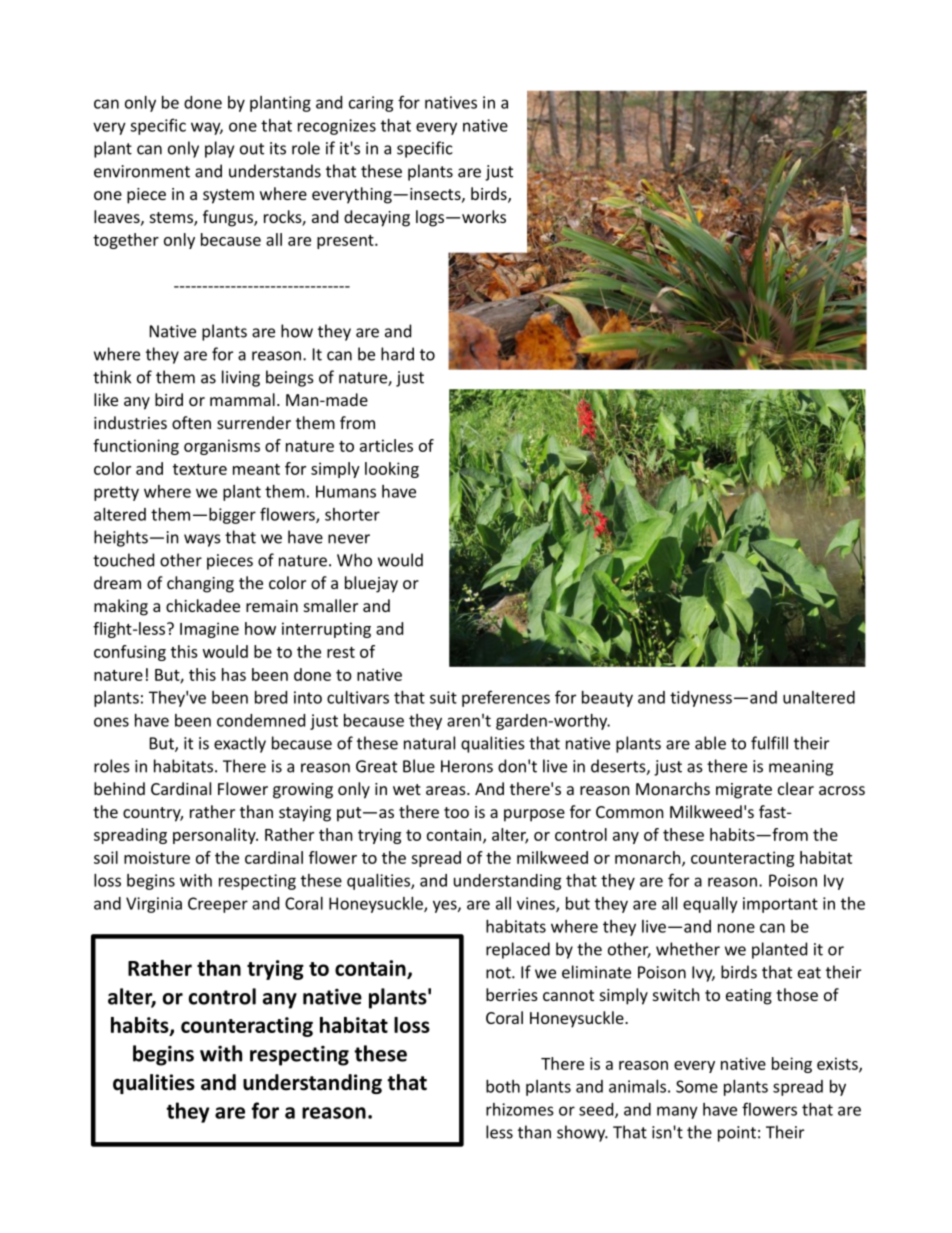 The height and width of the screenshot is (1233, 952). I want to click on decaying, so click(377, 218).
